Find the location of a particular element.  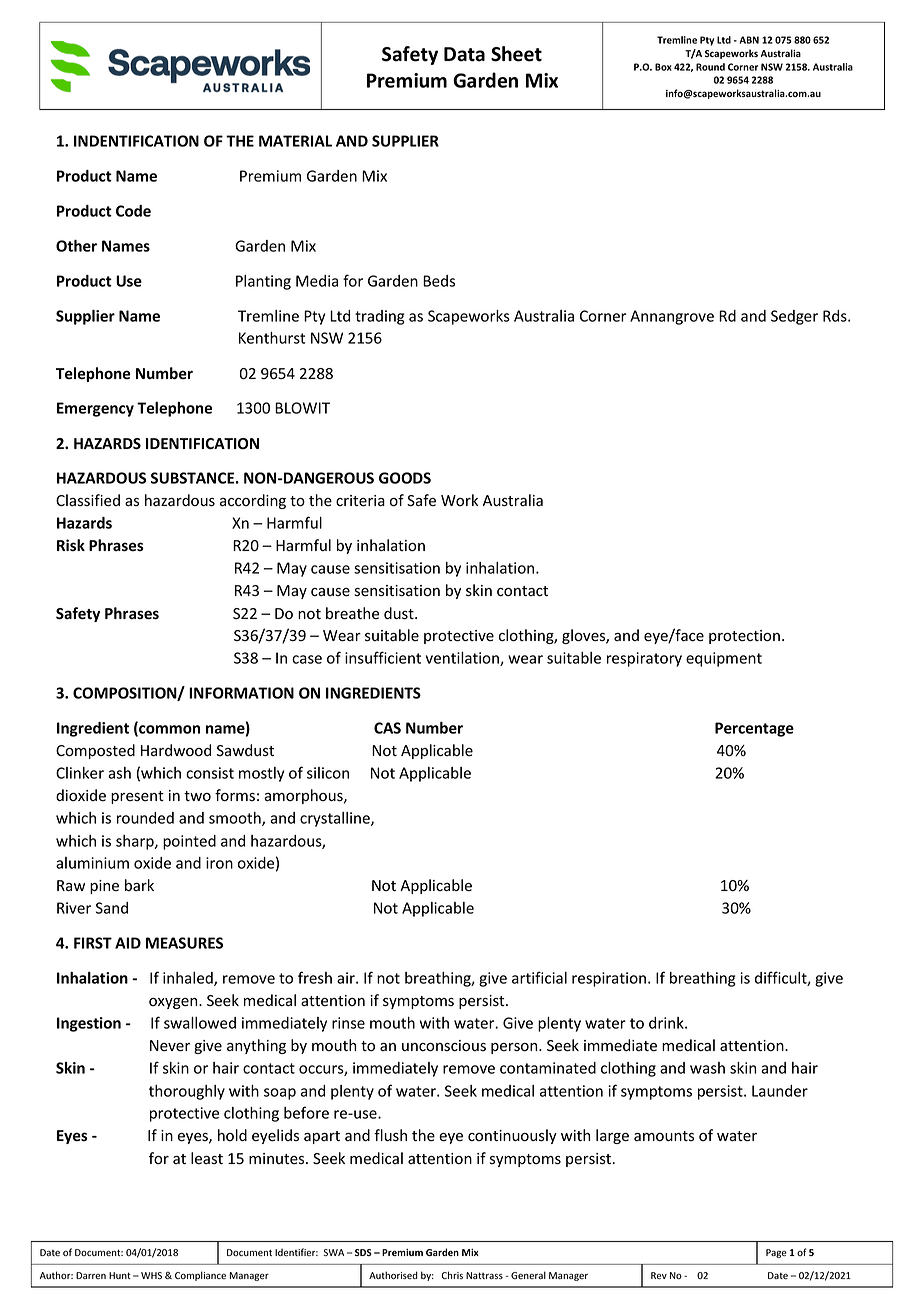

Code is located at coordinates (133, 211).
